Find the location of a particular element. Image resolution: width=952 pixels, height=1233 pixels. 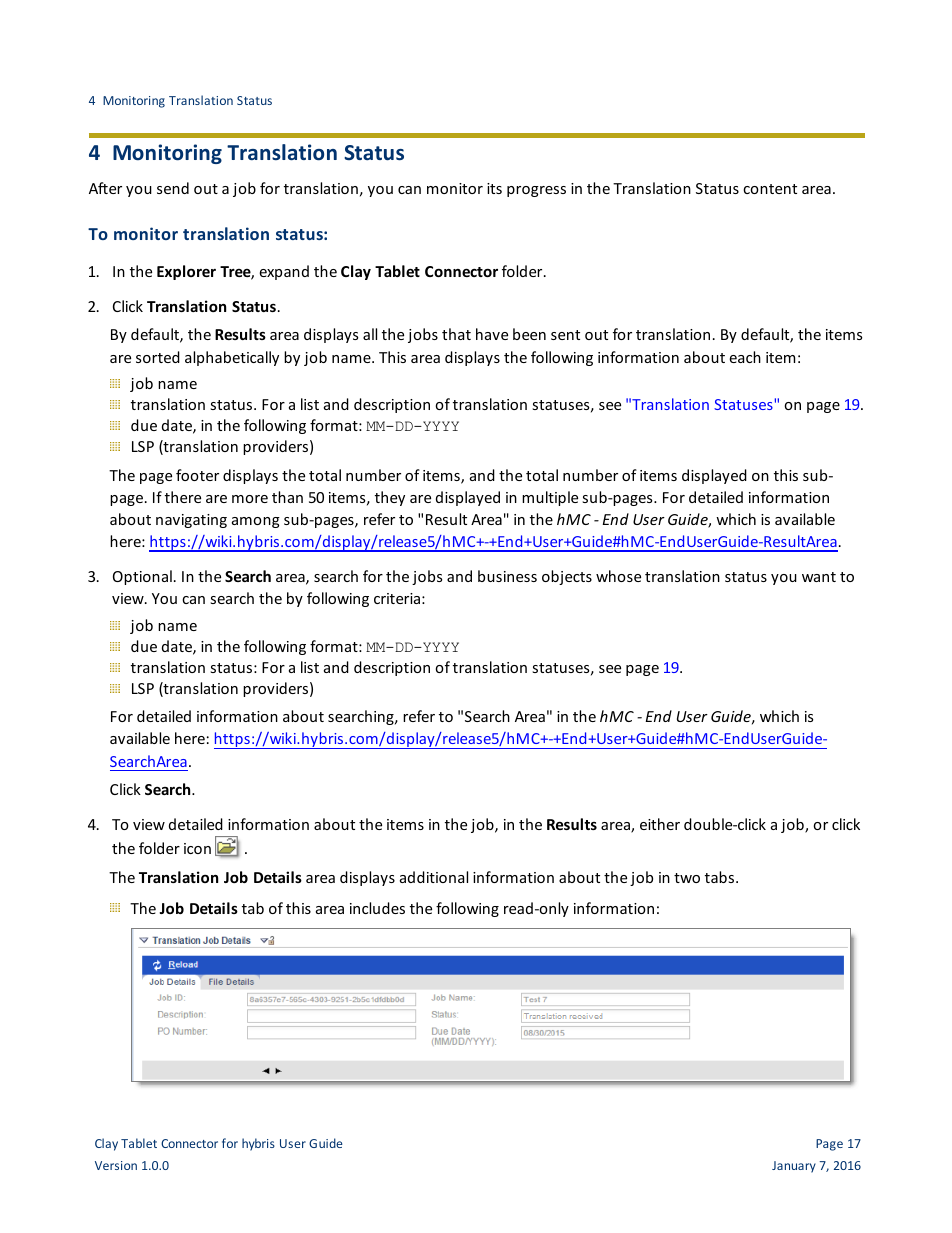

January is located at coordinates (794, 1167).
